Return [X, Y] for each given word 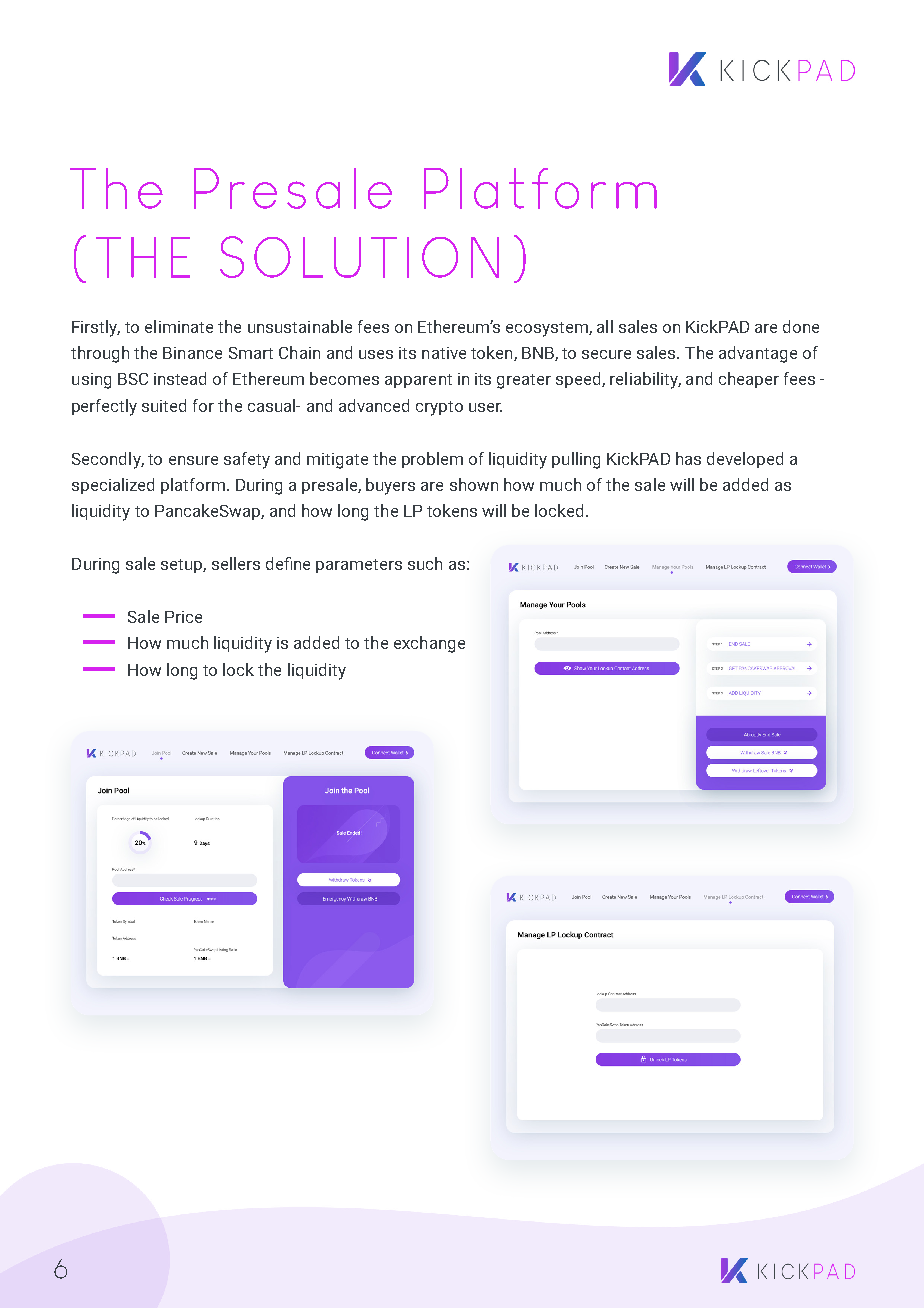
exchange [429, 644]
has [688, 458]
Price [183, 617]
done [801, 326]
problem [432, 460]
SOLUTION [359, 257]
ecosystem [548, 329]
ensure [193, 460]
